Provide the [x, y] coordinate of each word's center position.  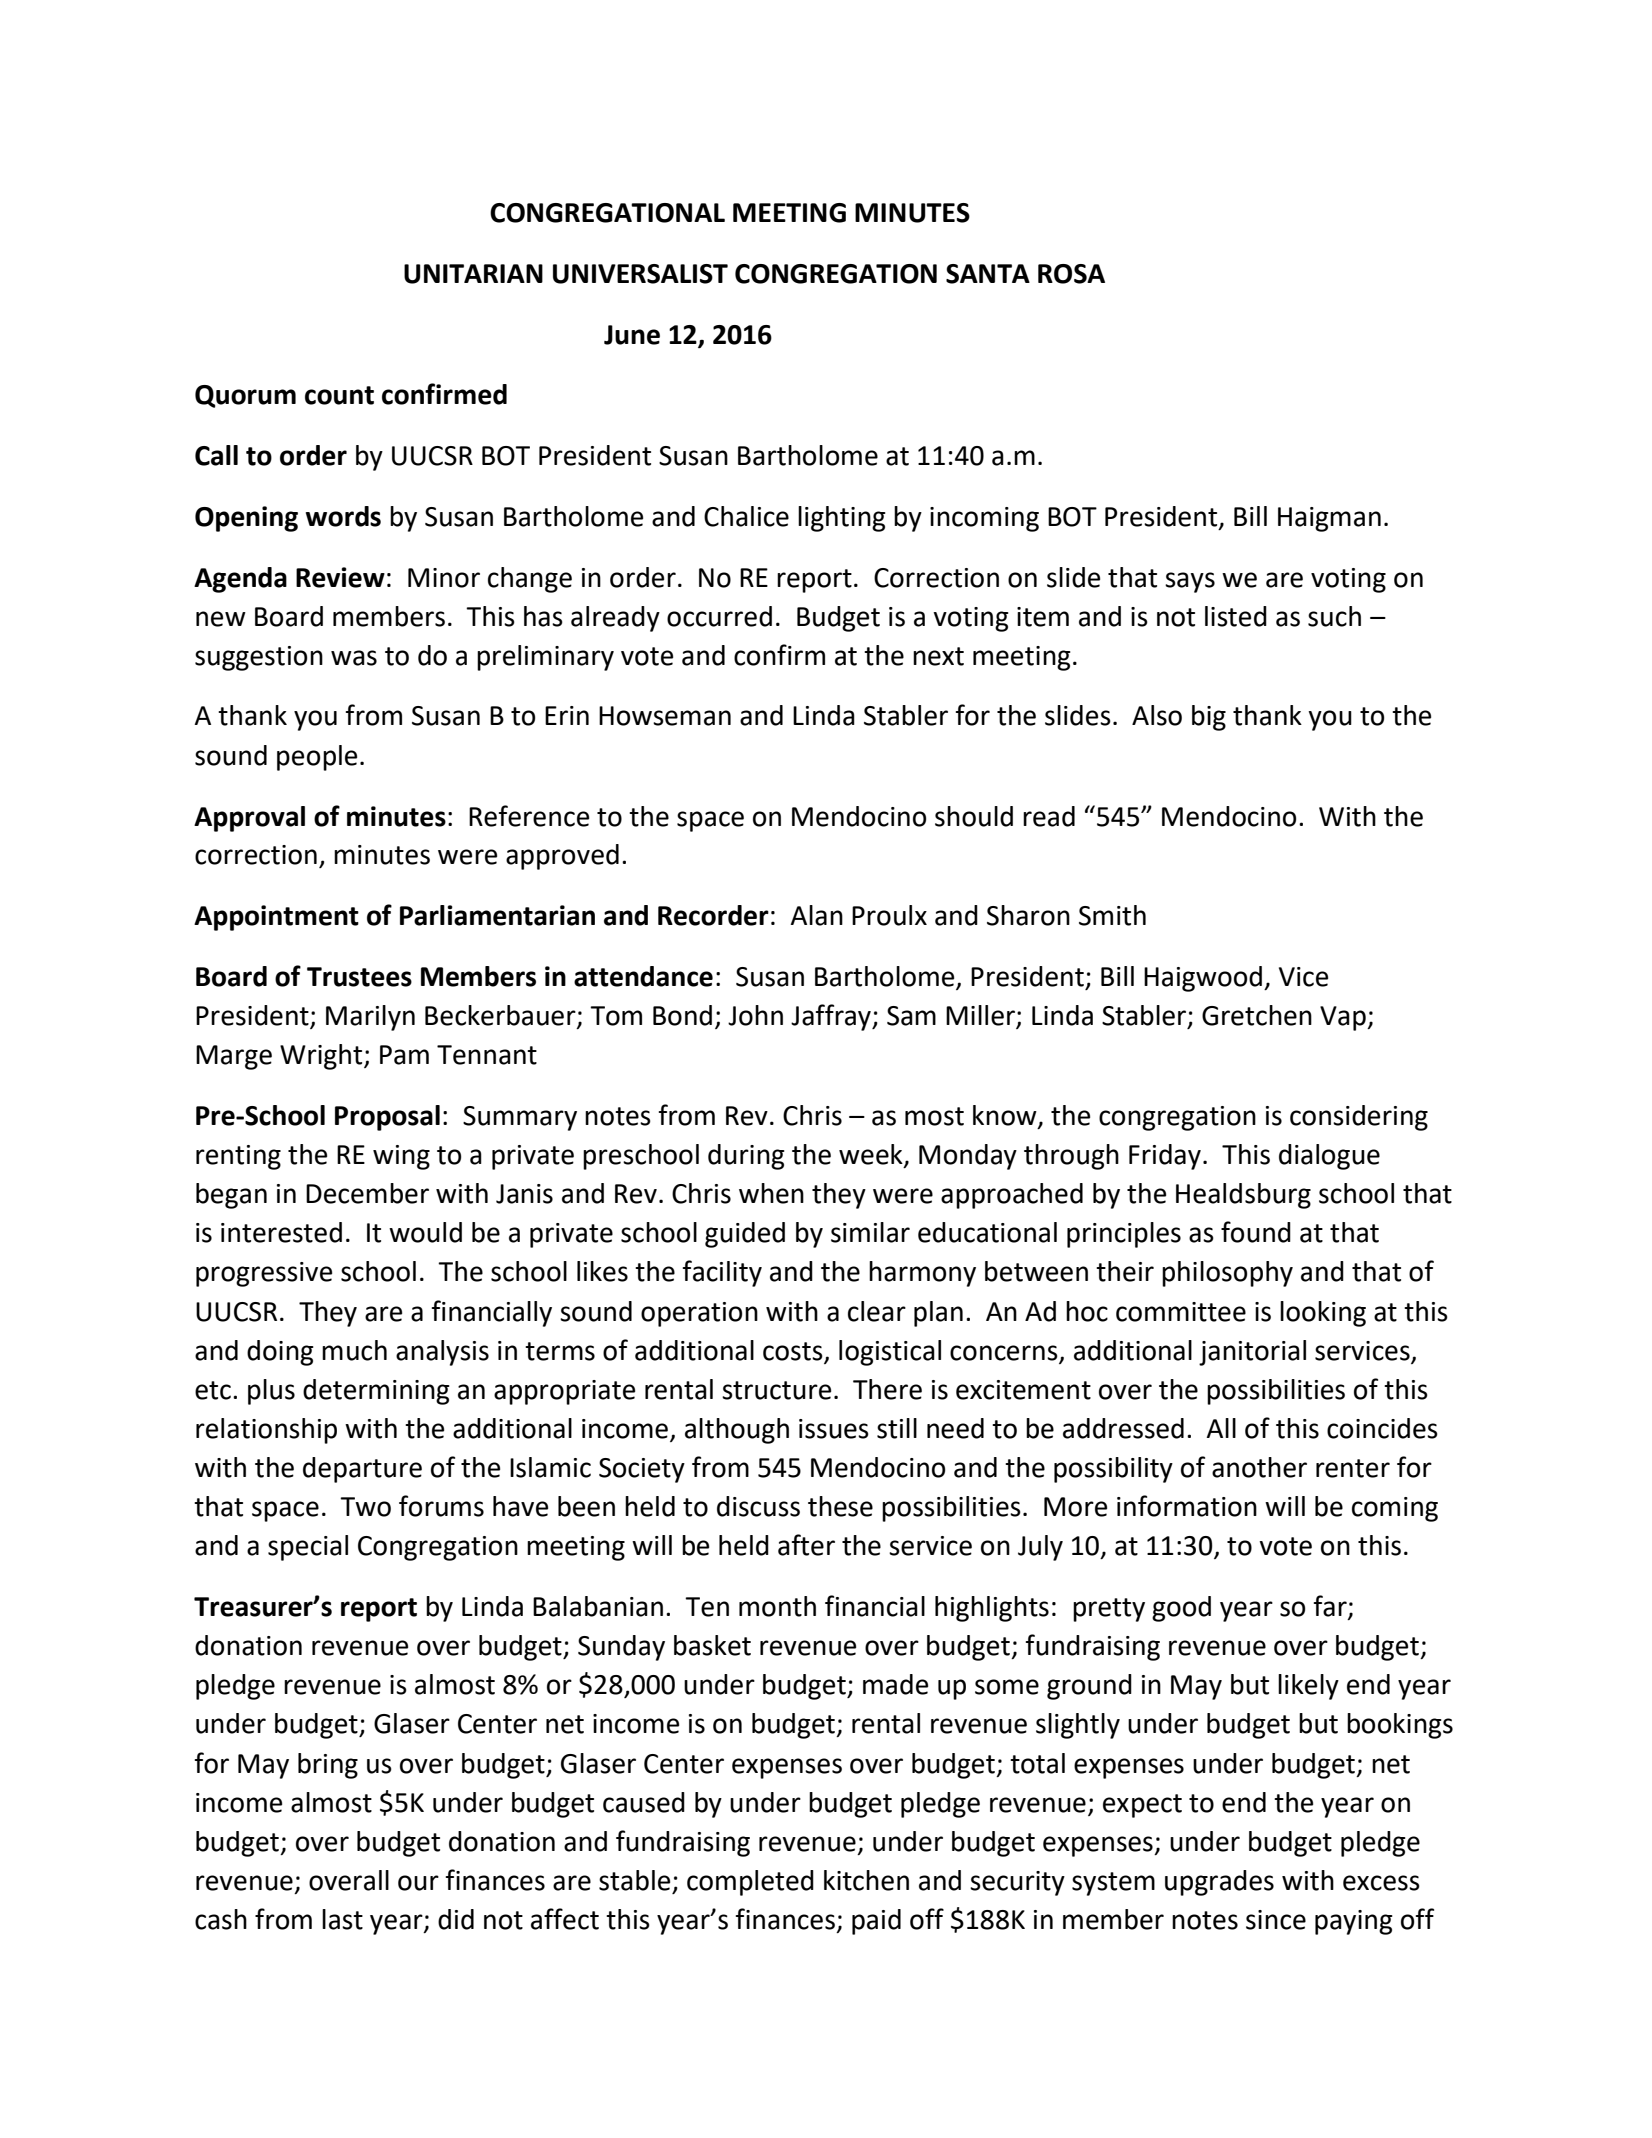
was [354, 658]
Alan [816, 915]
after [806, 1545]
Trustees [359, 977]
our [418, 1883]
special [308, 1548]
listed [1236, 616]
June [632, 335]
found [1256, 1232]
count [339, 395]
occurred [719, 616]
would [425, 1232]
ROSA [1071, 274]
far [1331, 1607]
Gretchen [1257, 1015]
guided [745, 1235]
